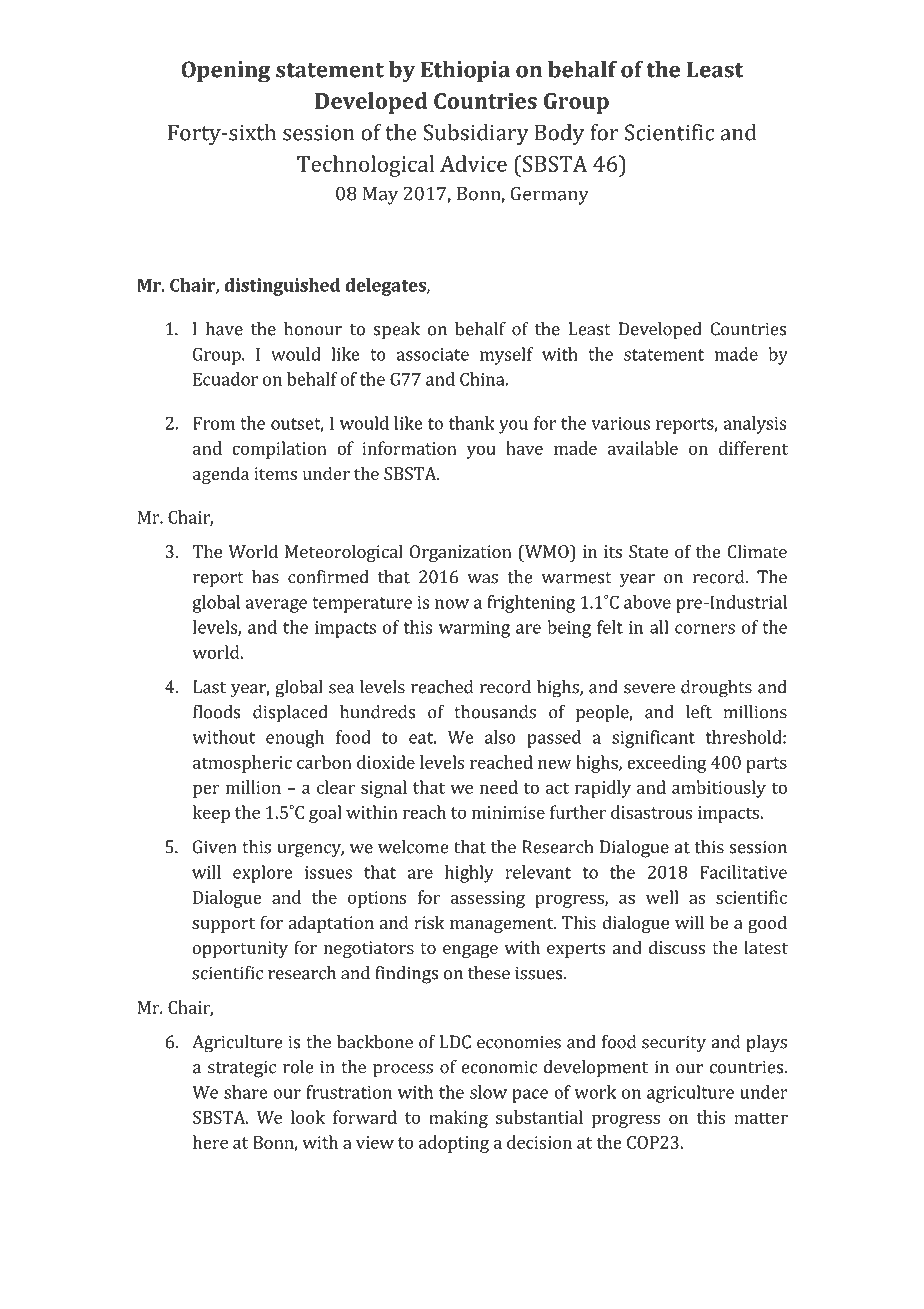  I want to click on analysis, so click(754, 425).
